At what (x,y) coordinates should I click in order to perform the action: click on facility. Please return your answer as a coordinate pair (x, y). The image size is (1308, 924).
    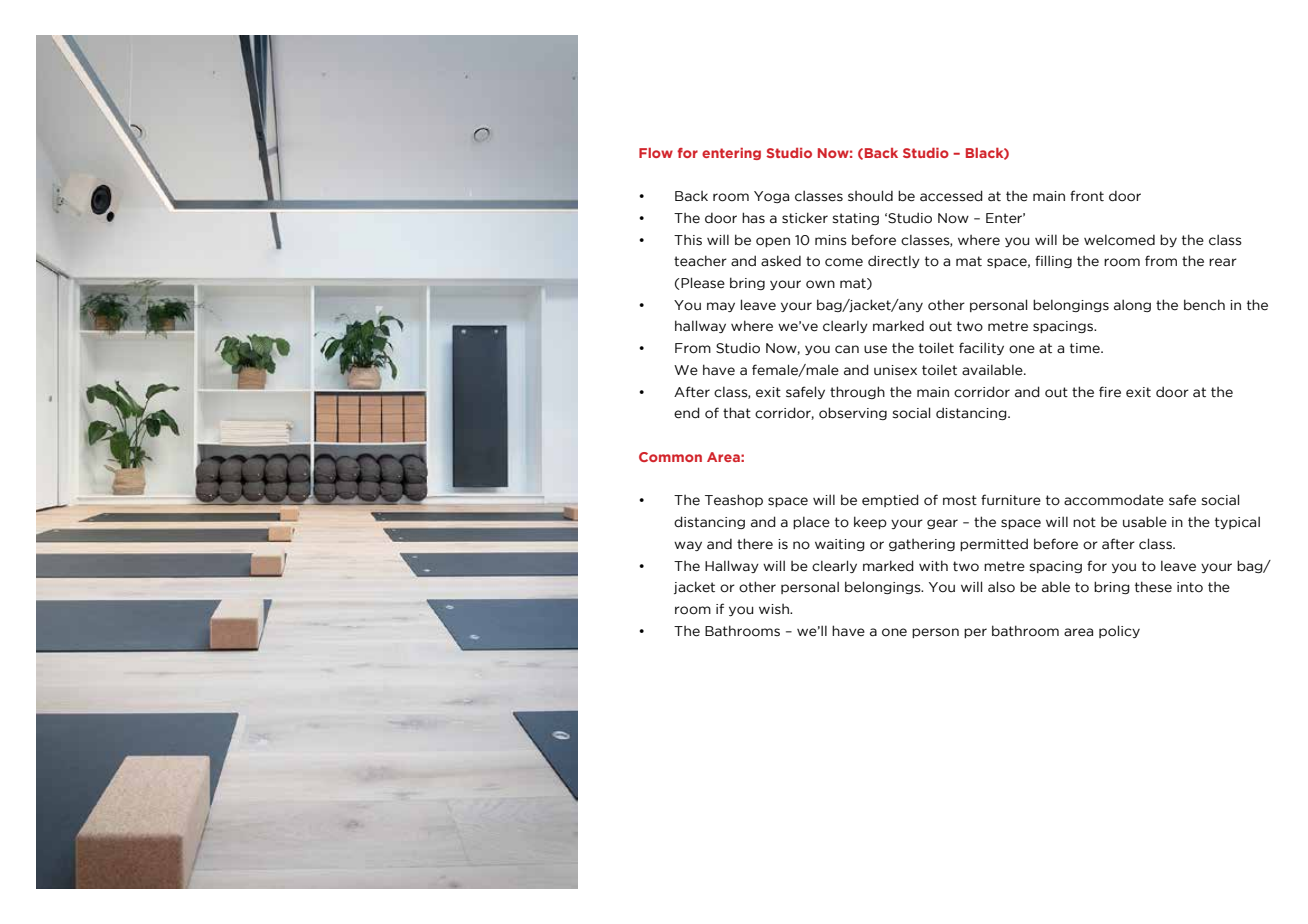
    Looking at the image, I should click on (981, 348).
